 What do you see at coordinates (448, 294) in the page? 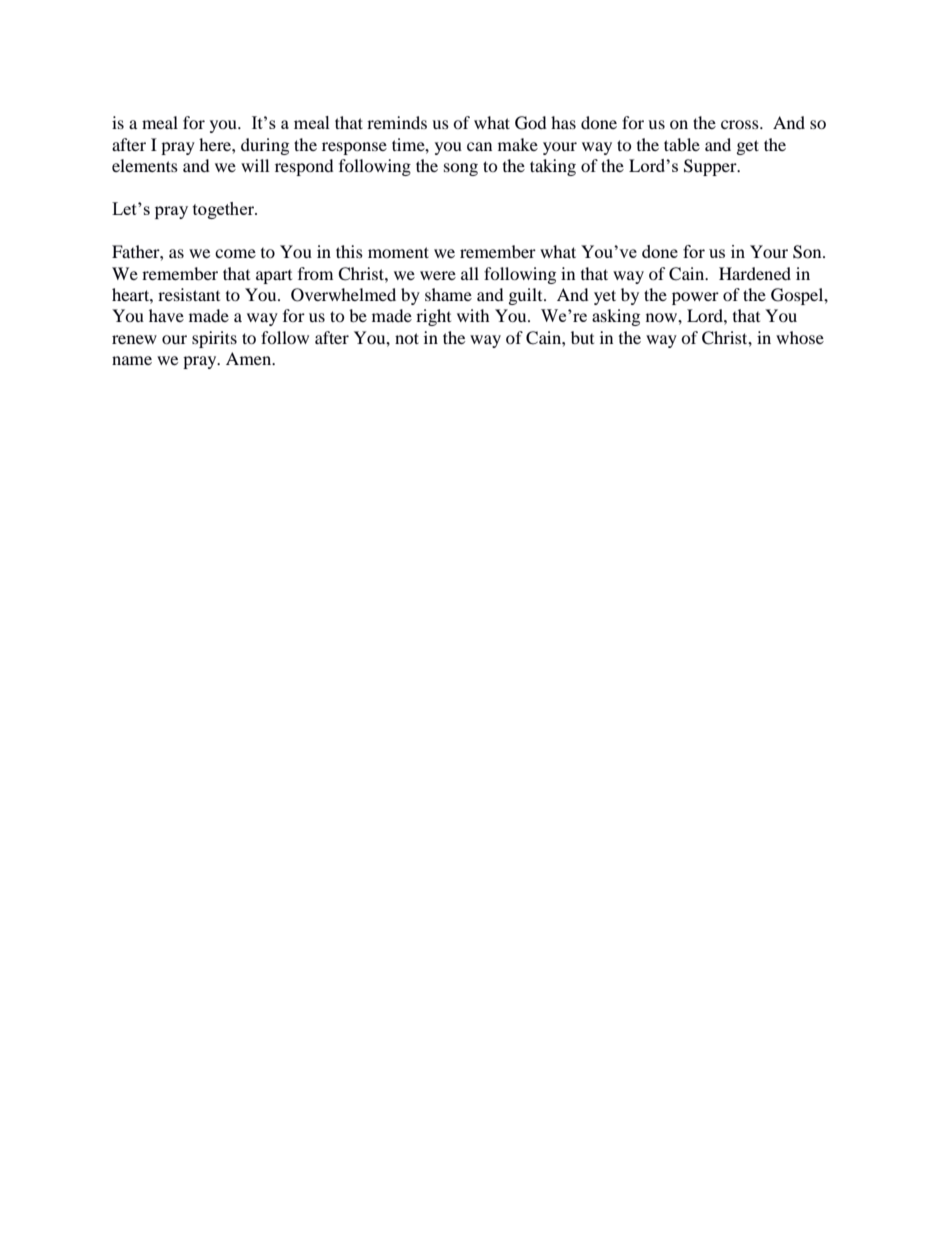
I see `shame` at bounding box center [448, 294].
